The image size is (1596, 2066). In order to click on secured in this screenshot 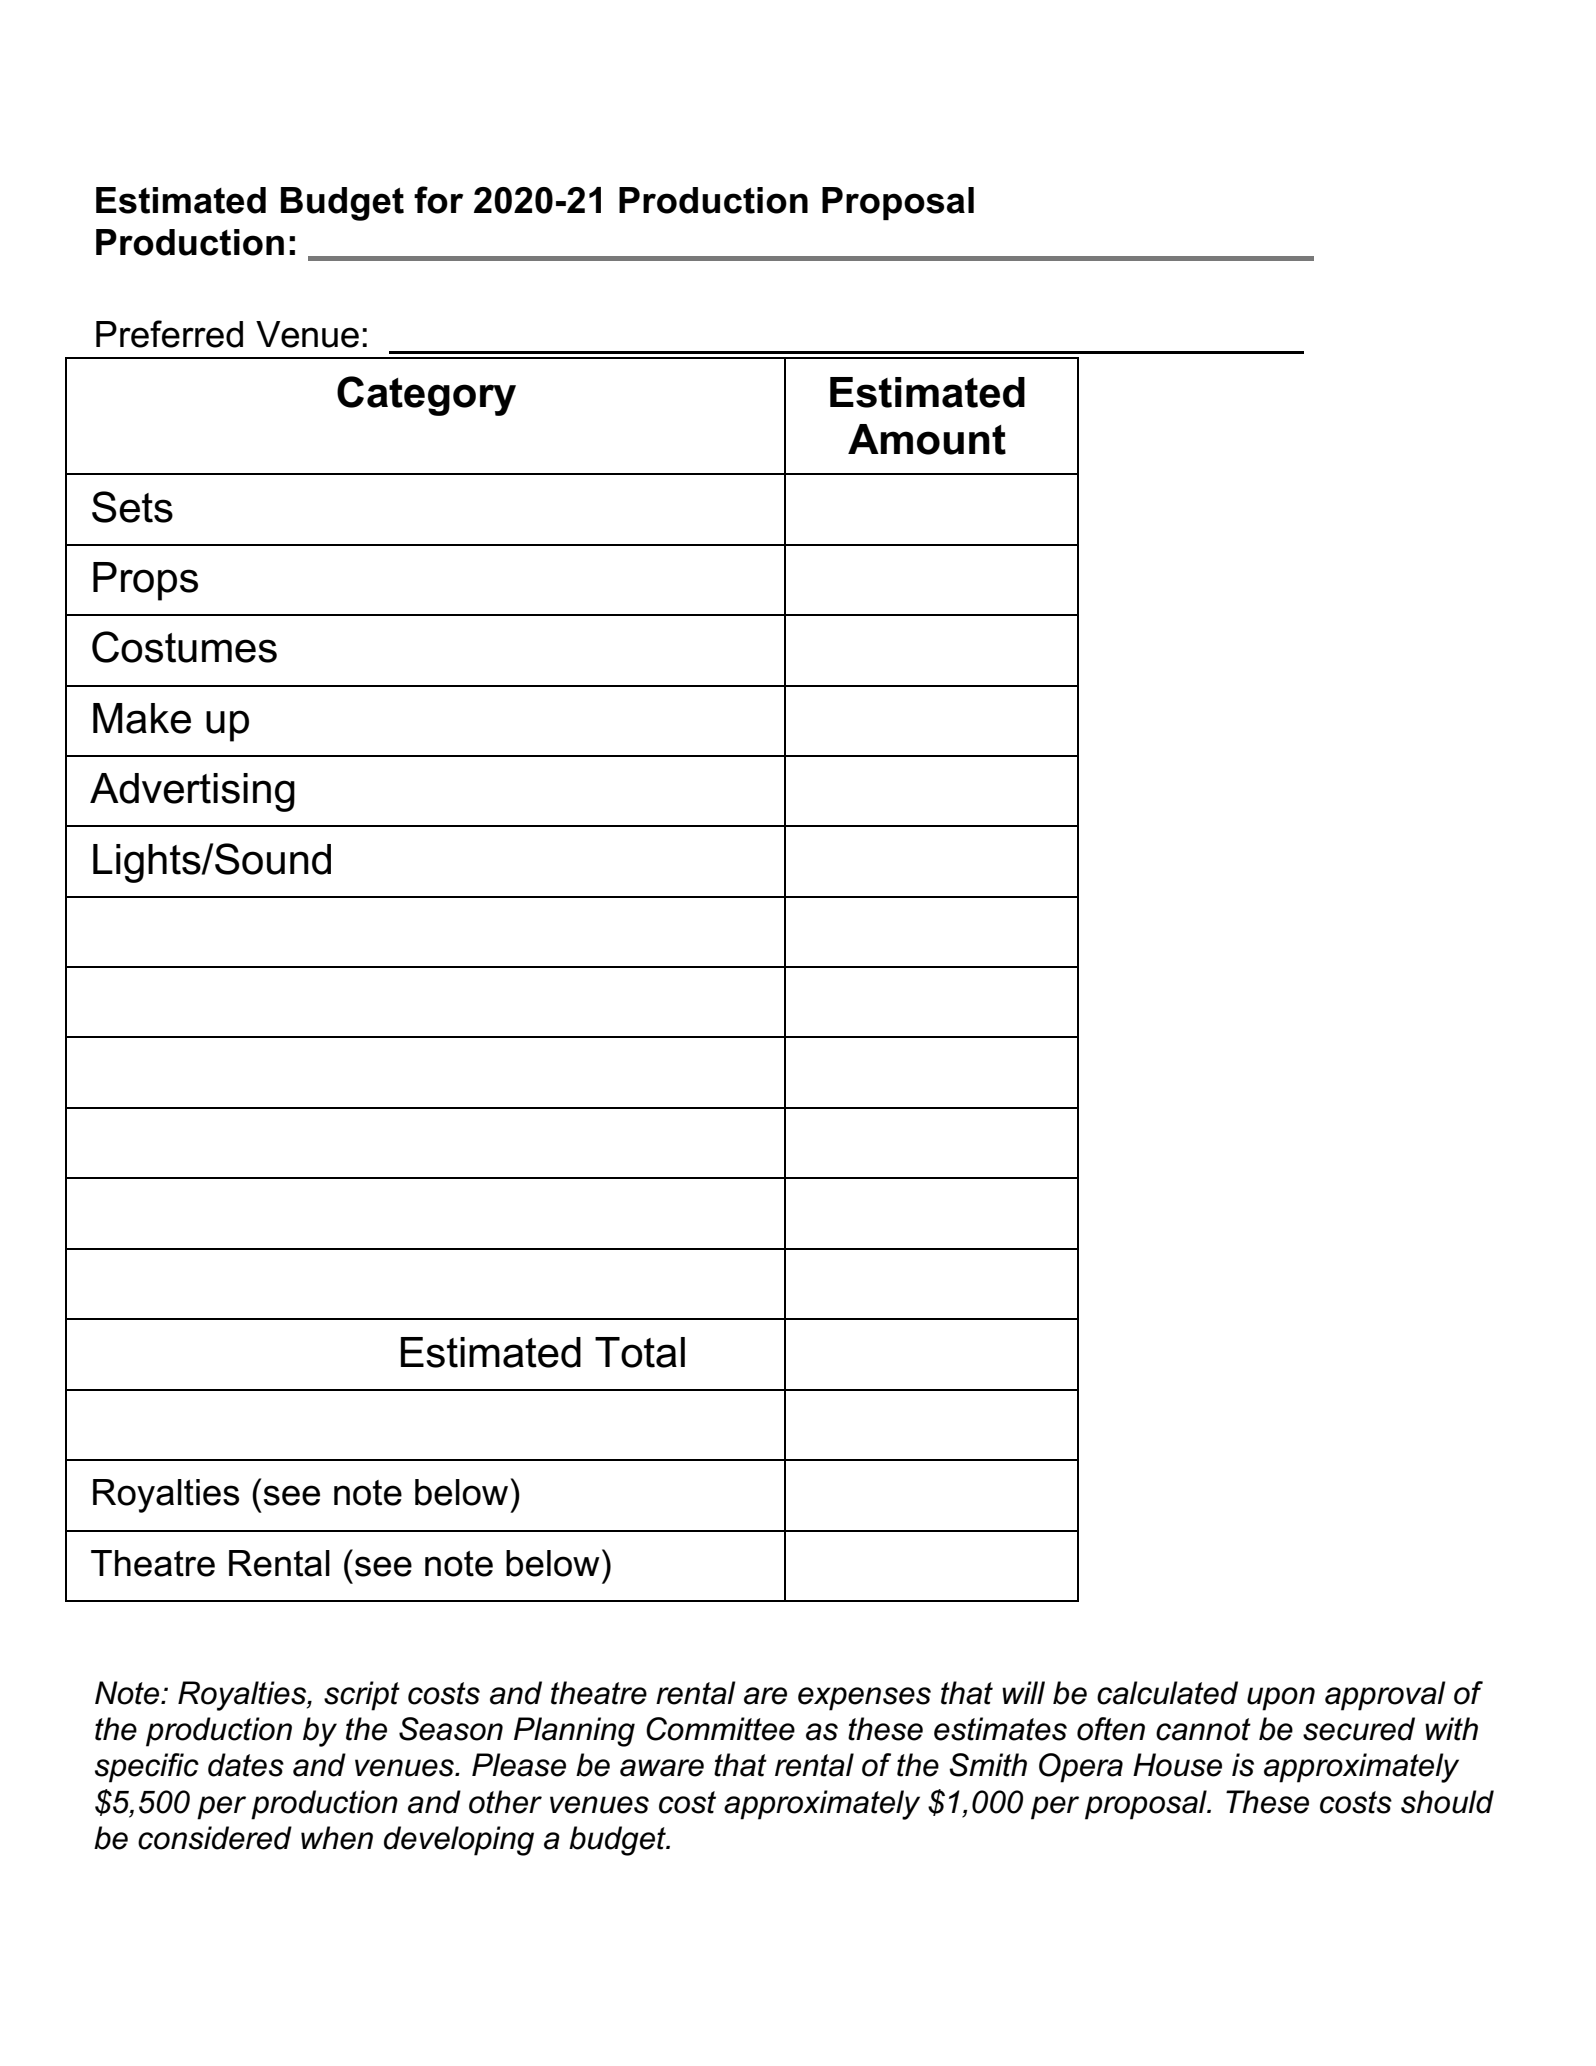, I will do `click(1359, 1729)`.
